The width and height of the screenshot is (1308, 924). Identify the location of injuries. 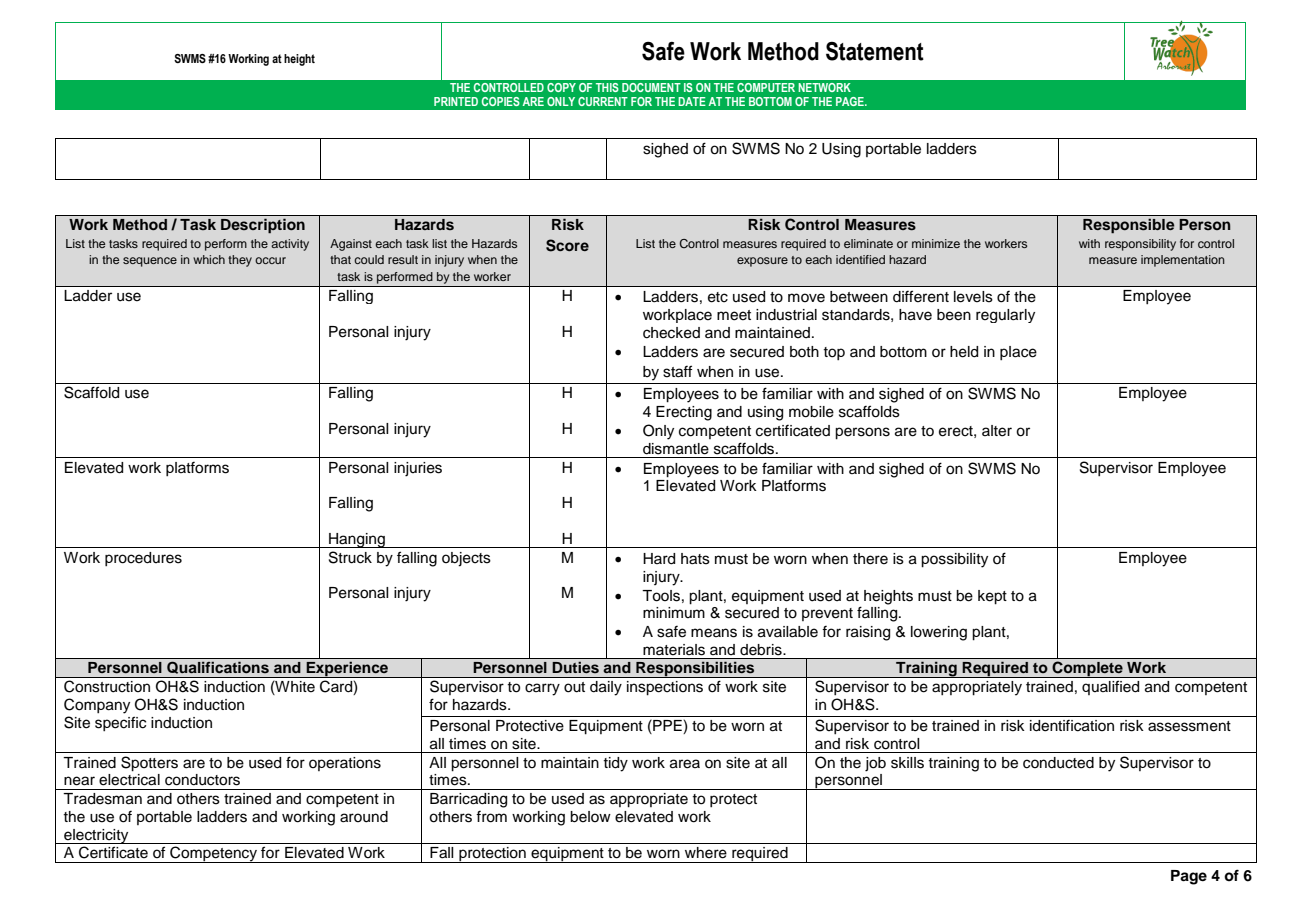
(418, 469).
